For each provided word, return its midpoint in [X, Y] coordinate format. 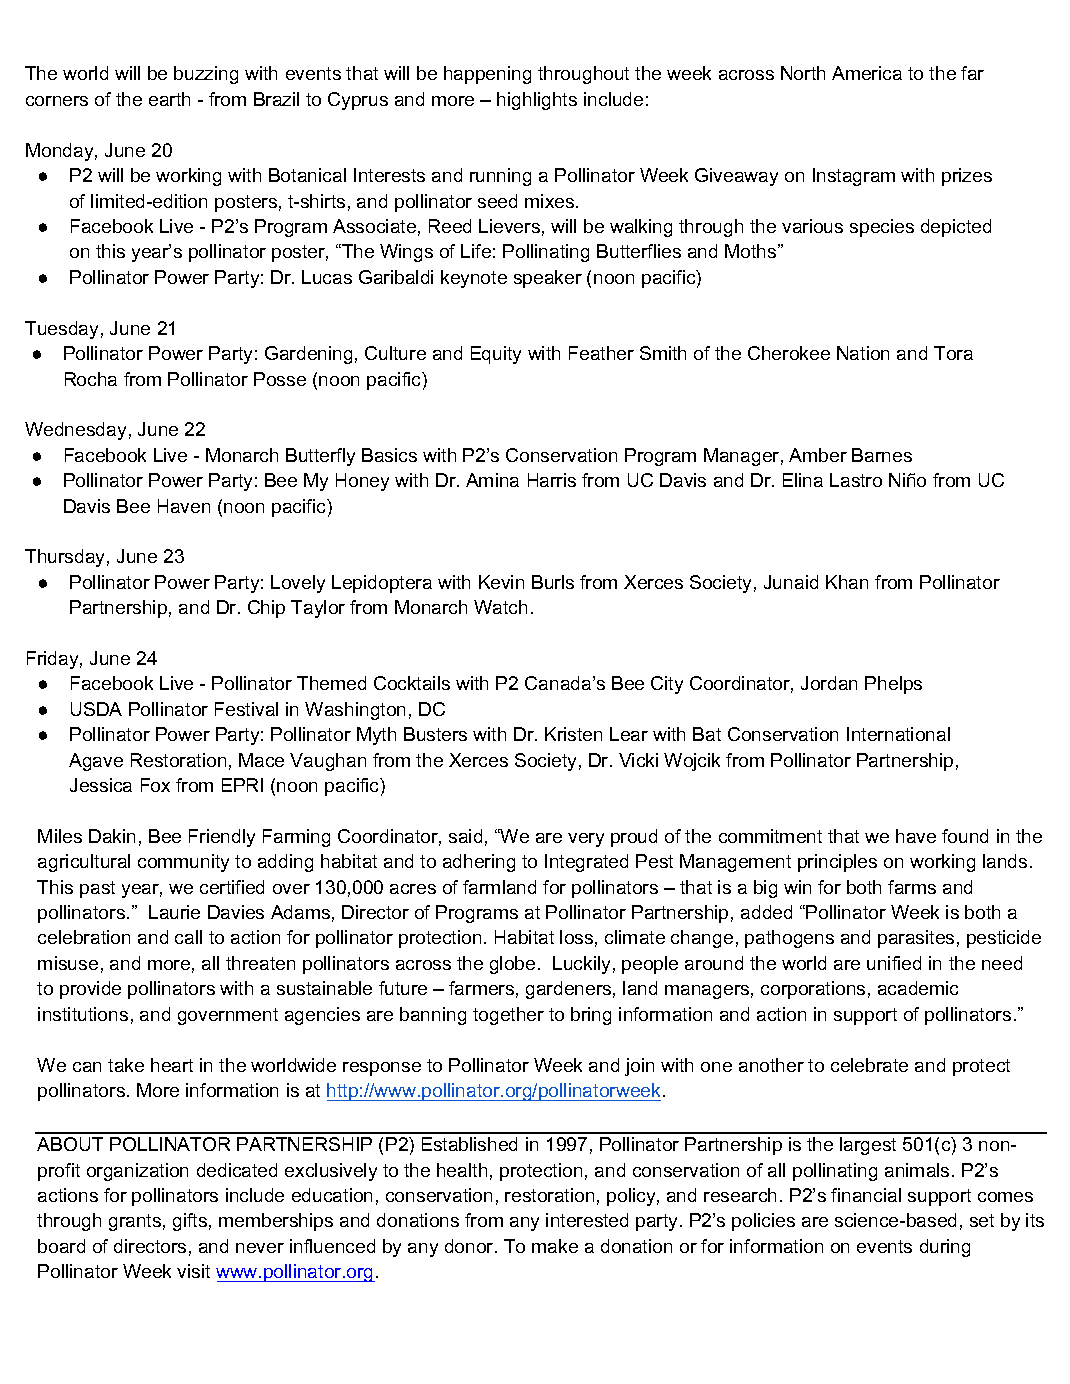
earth [169, 99]
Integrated [586, 863]
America [867, 73]
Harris [552, 480]
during [945, 1248]
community [183, 863]
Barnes [882, 455]
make [555, 1246]
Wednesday [75, 431]
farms [912, 887]
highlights [537, 101]
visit [193, 1271]
